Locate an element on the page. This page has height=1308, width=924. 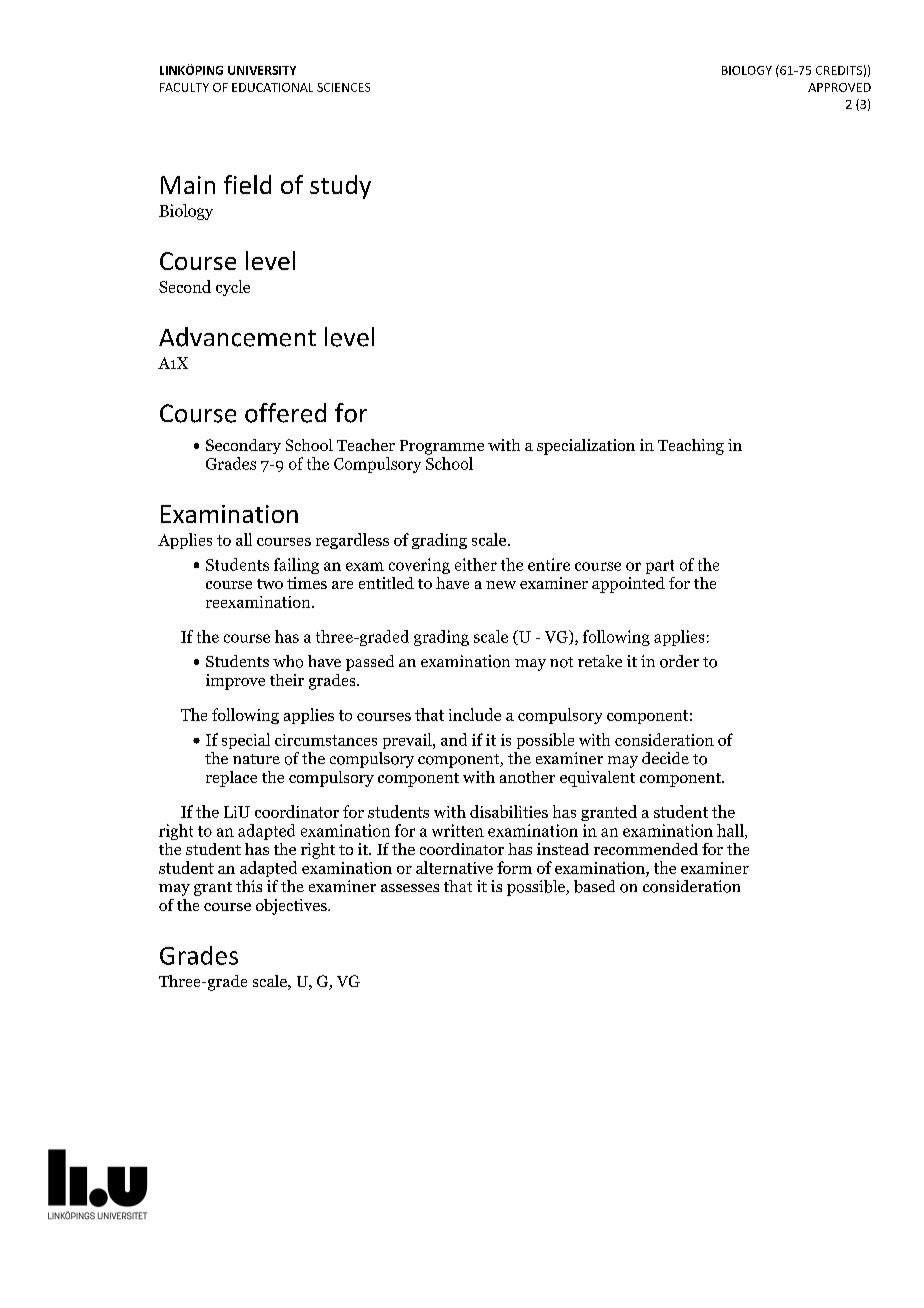
study is located at coordinates (340, 187).
